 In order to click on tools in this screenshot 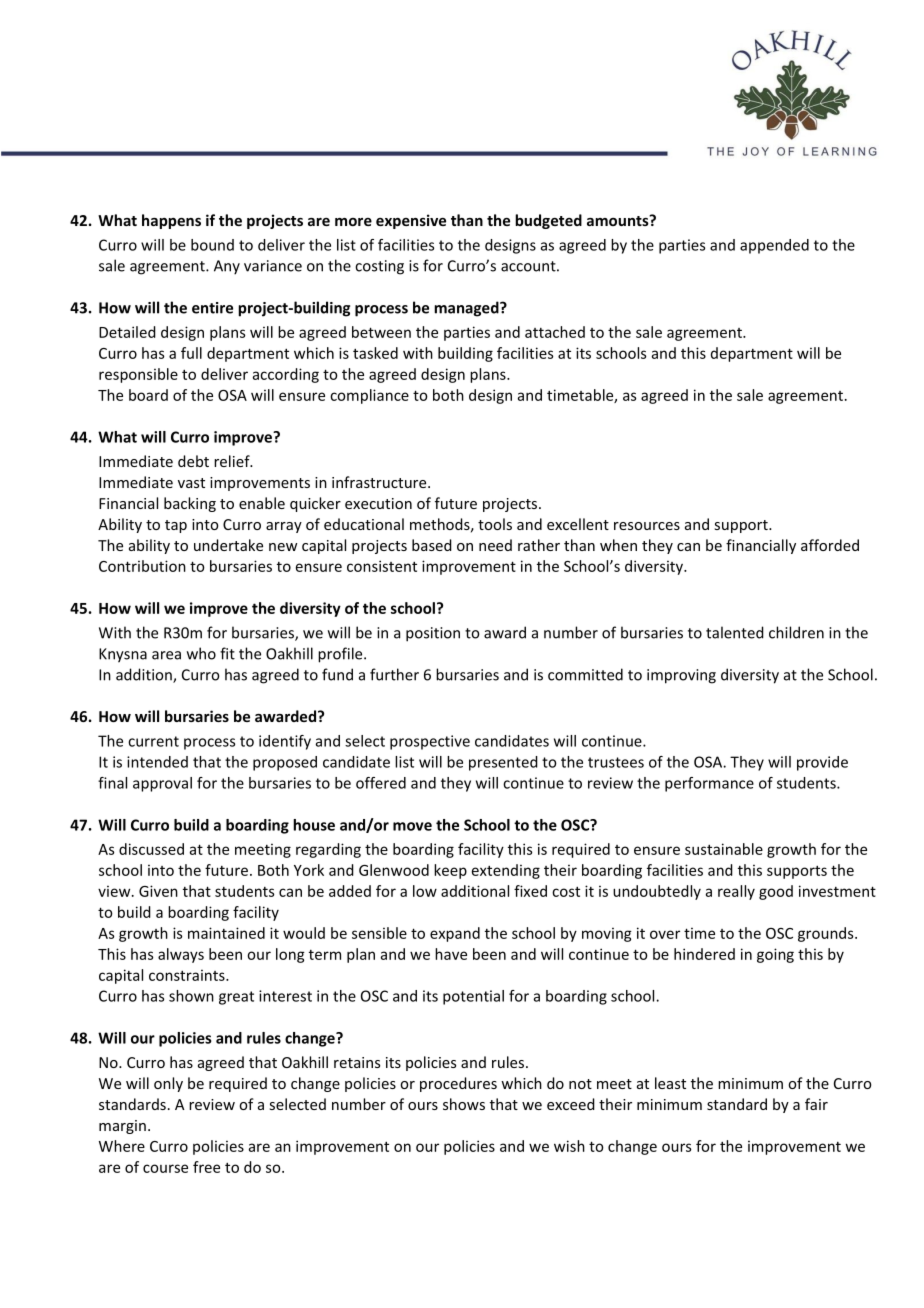, I will do `click(495, 524)`.
